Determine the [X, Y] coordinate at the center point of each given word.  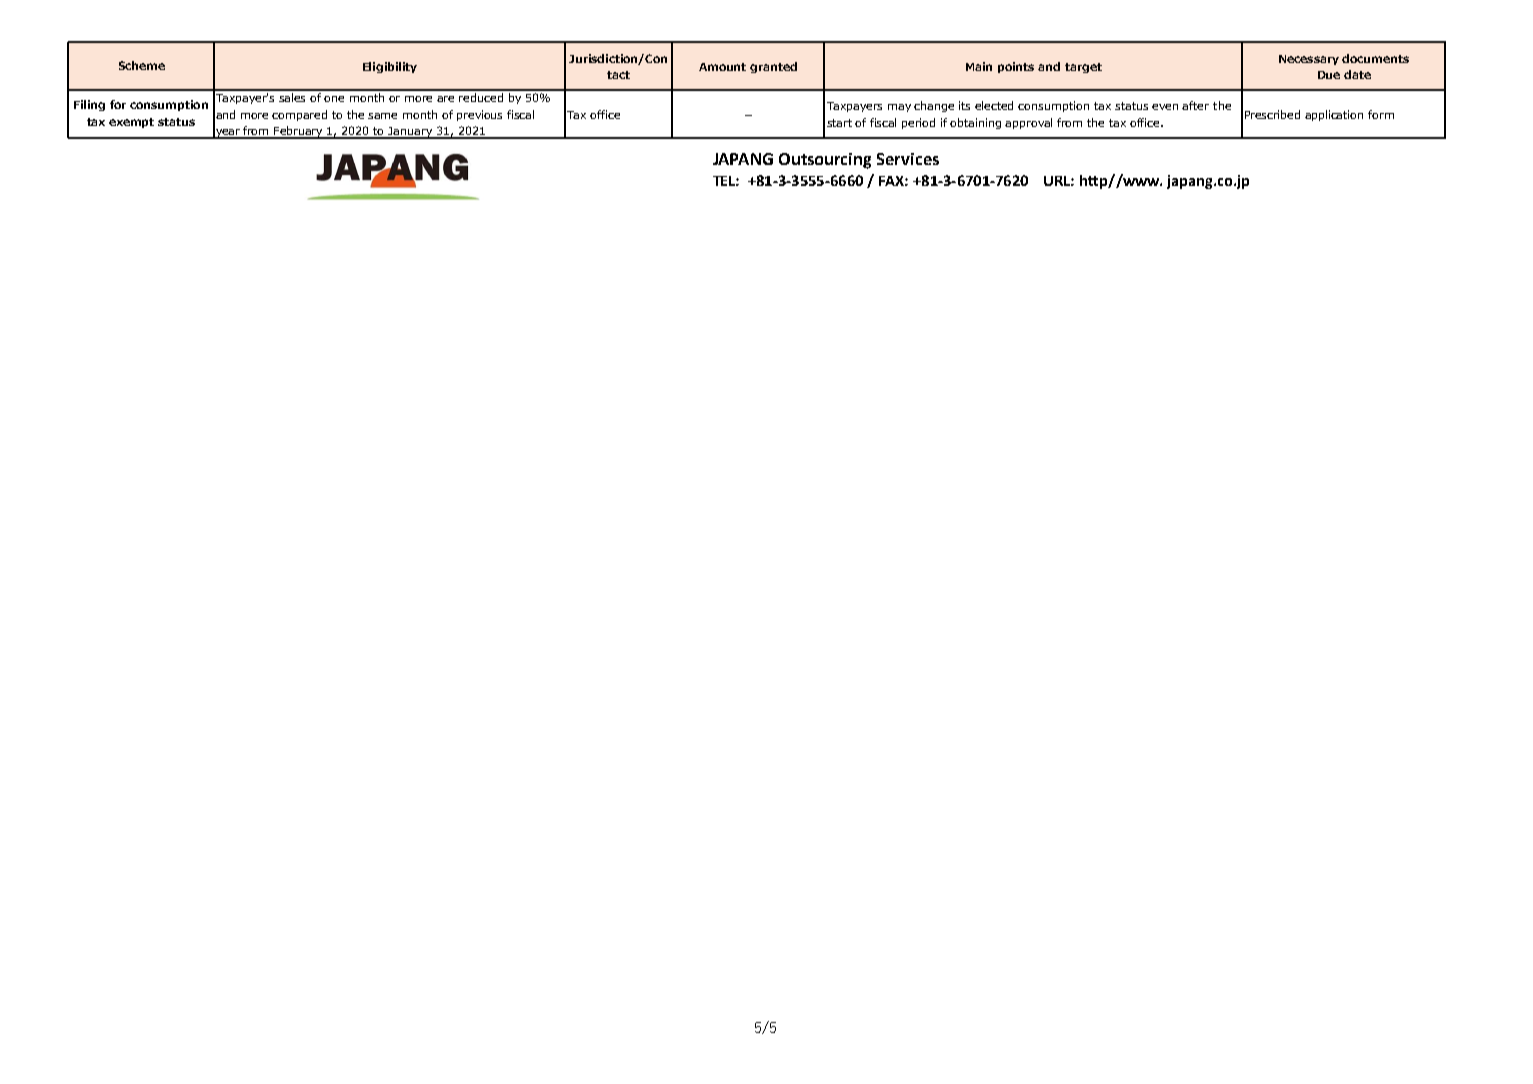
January [410, 133]
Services [908, 159]
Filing [89, 105]
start [839, 123]
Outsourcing [825, 161]
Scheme [142, 65]
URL [1059, 181]
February [299, 132]
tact [618, 75]
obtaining [975, 123]
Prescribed [1272, 114]
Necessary [1309, 60]
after [1195, 105]
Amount [722, 67]
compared [299, 115]
